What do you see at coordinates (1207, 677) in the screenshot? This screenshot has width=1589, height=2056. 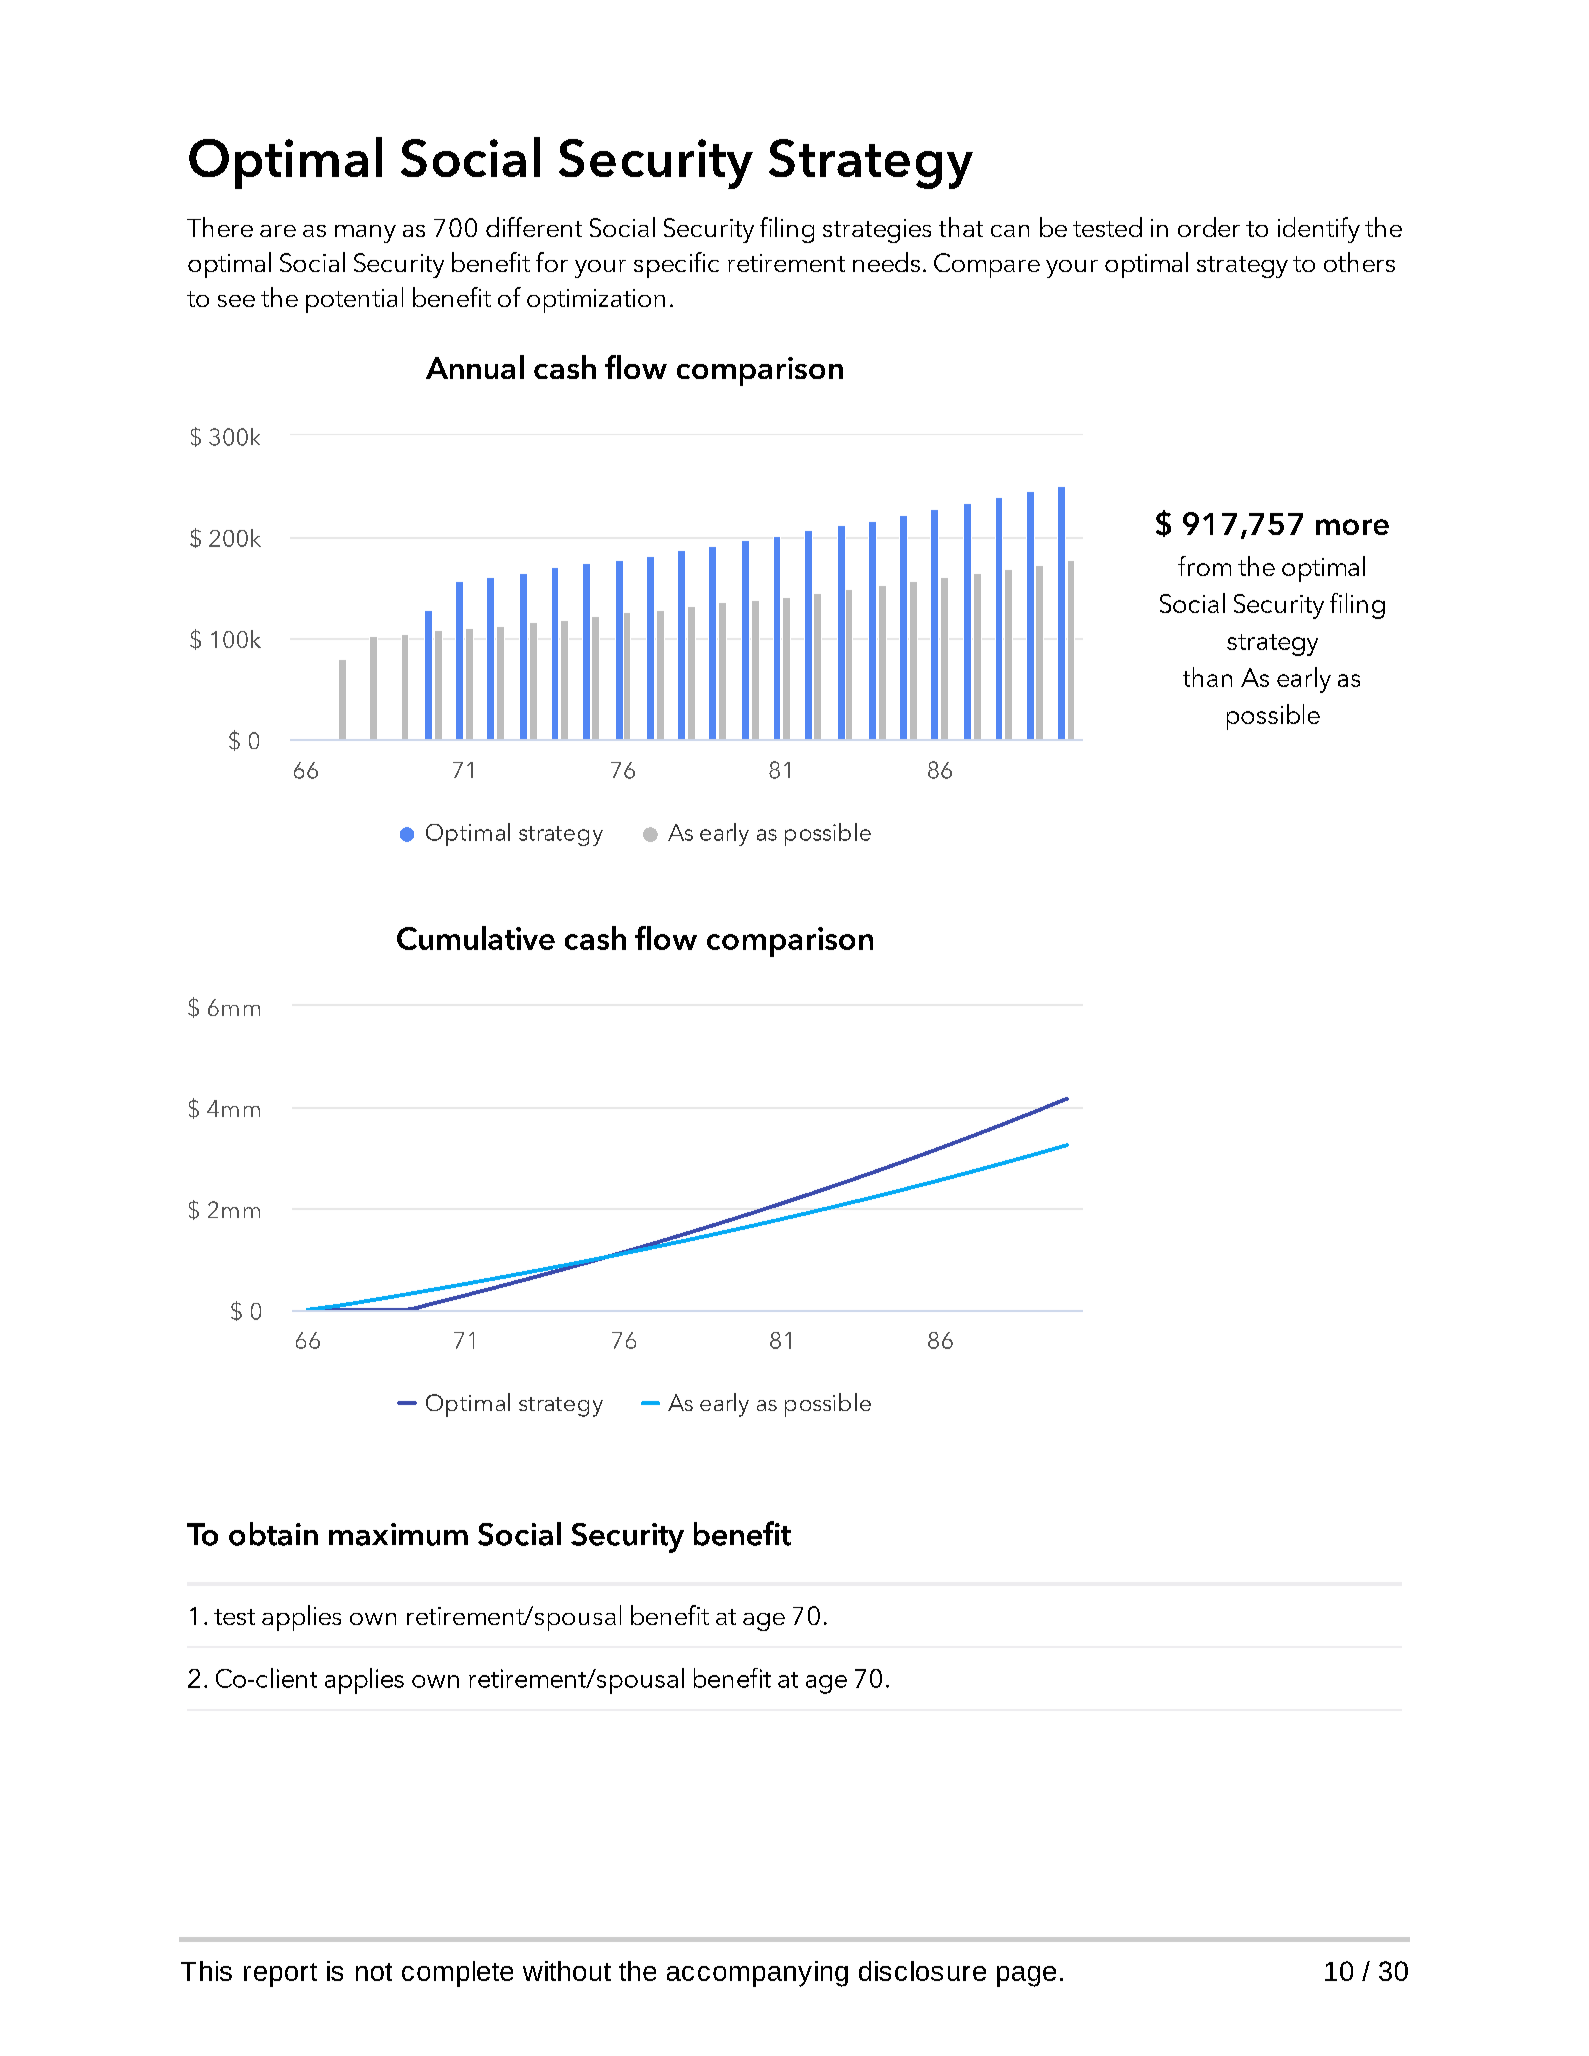 I see `than` at bounding box center [1207, 677].
